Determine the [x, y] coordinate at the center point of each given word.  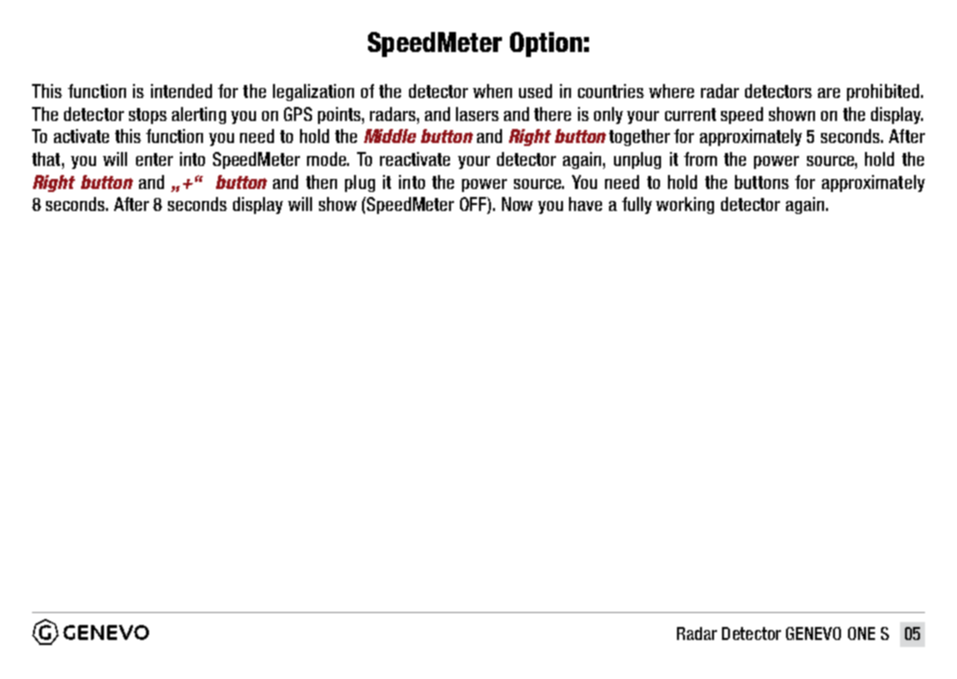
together [639, 137]
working [685, 205]
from [700, 159]
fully [637, 205]
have [585, 204]
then [321, 182]
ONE [861, 633]
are [829, 93]
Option [546, 44]
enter [154, 159]
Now [517, 204]
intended [181, 91]
